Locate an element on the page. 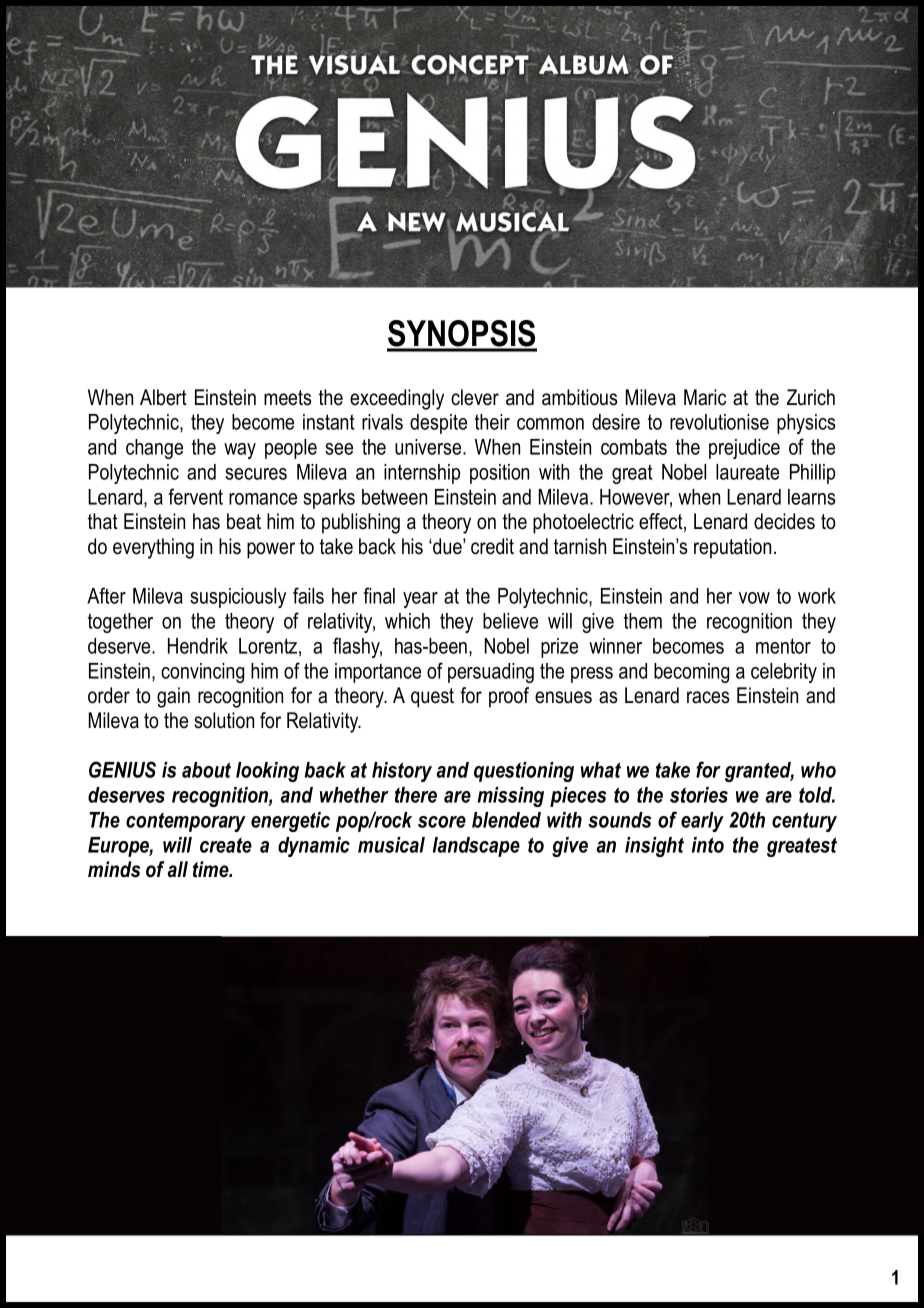  all is located at coordinates (178, 869).
